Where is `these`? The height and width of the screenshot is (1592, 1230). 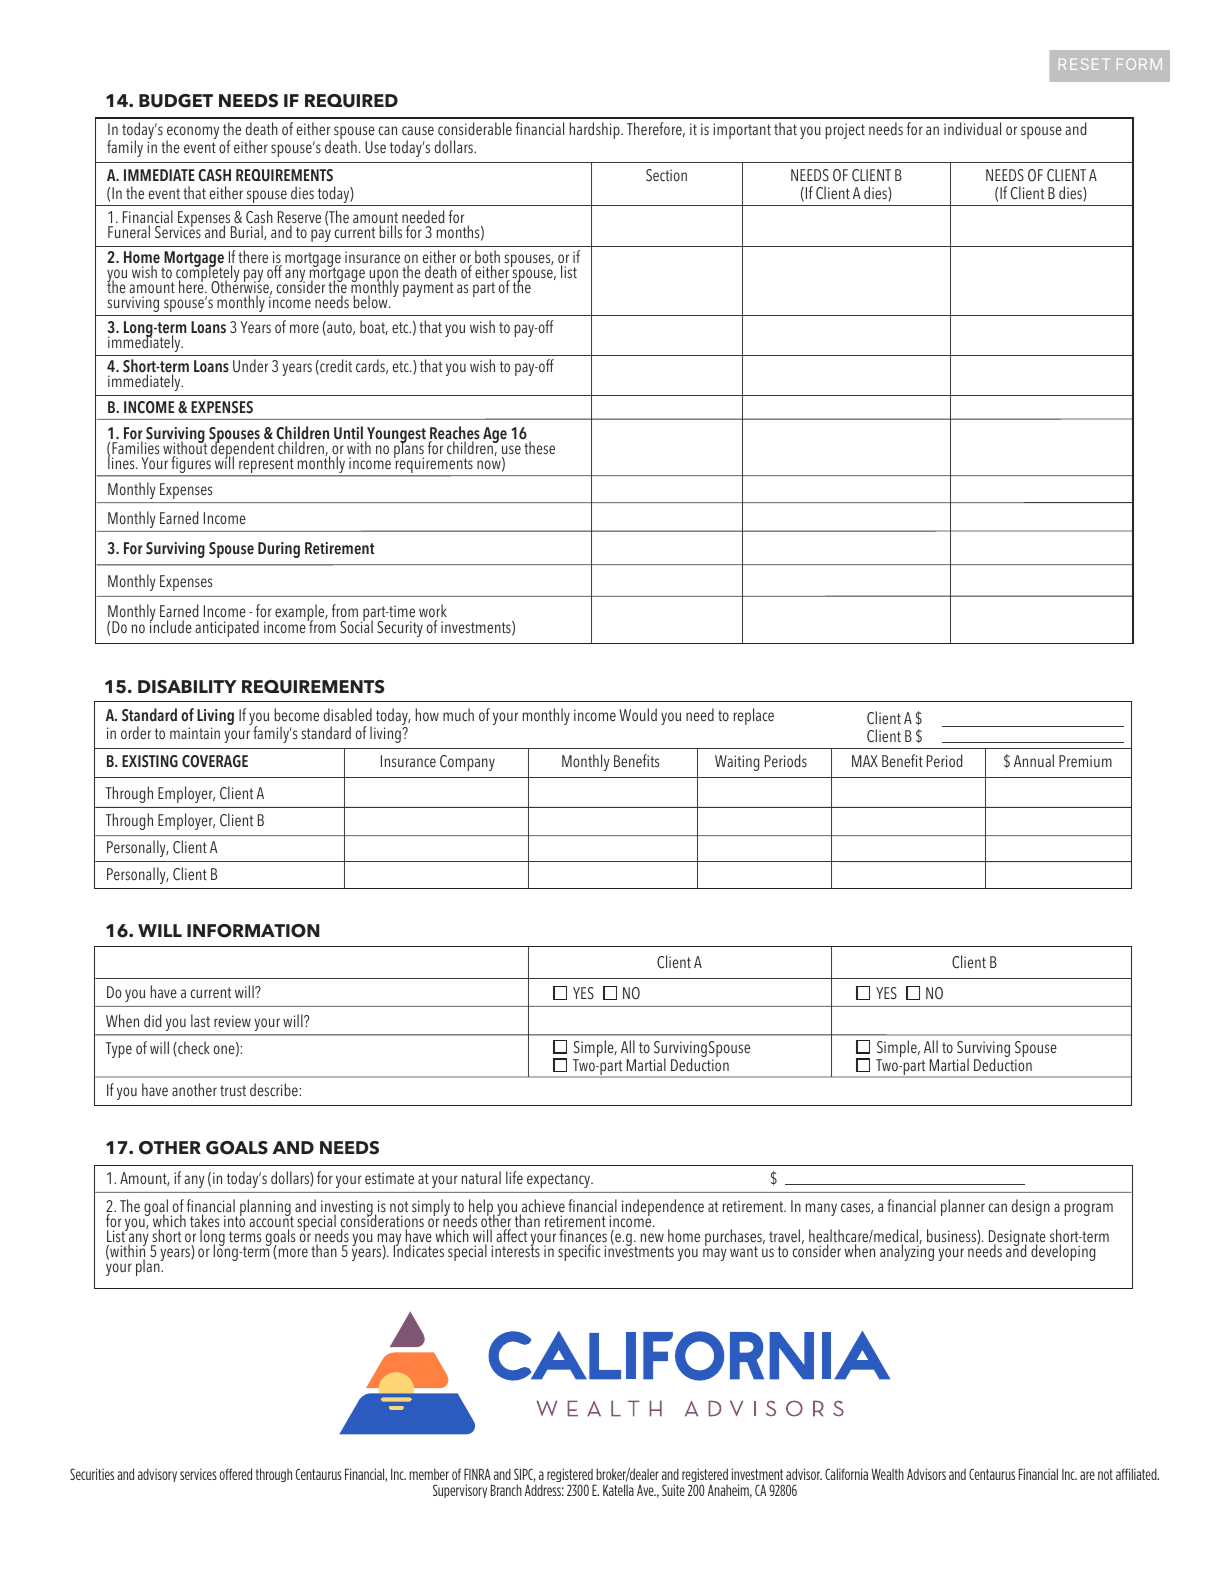
these is located at coordinates (539, 448).
